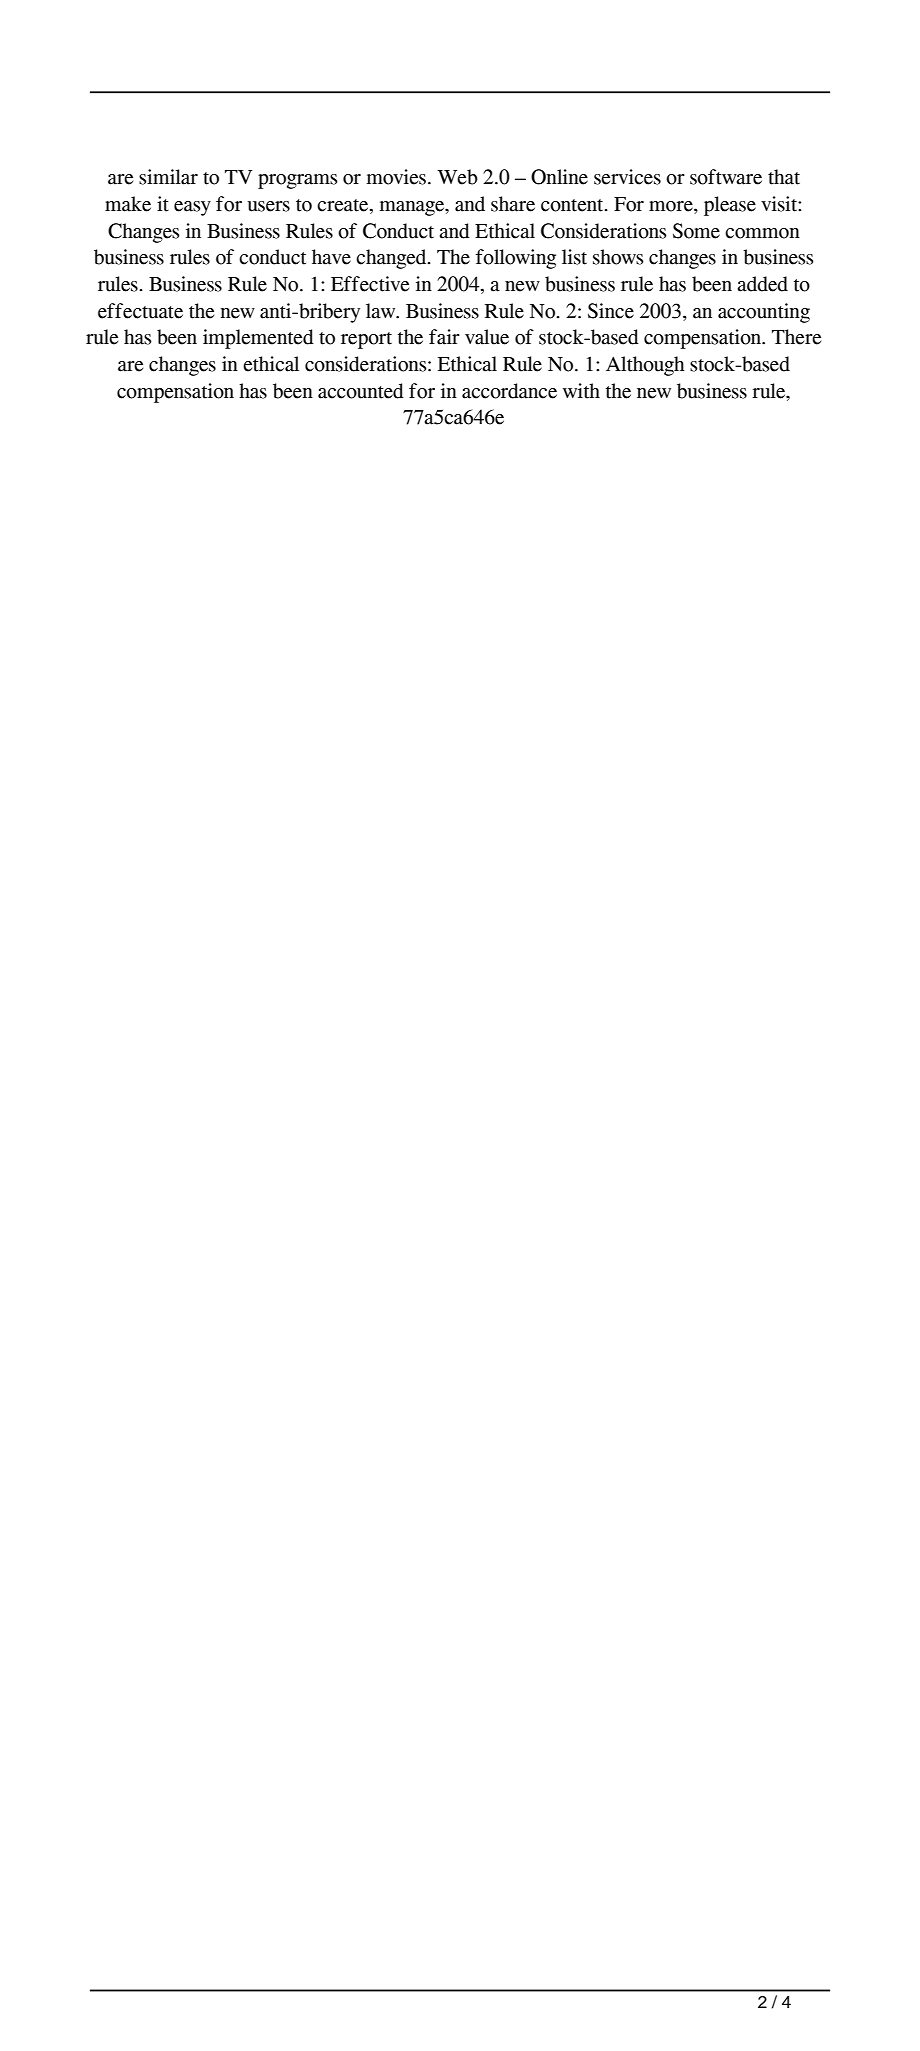  Describe the element at coordinates (457, 177) in the image. I see `Web` at that location.
